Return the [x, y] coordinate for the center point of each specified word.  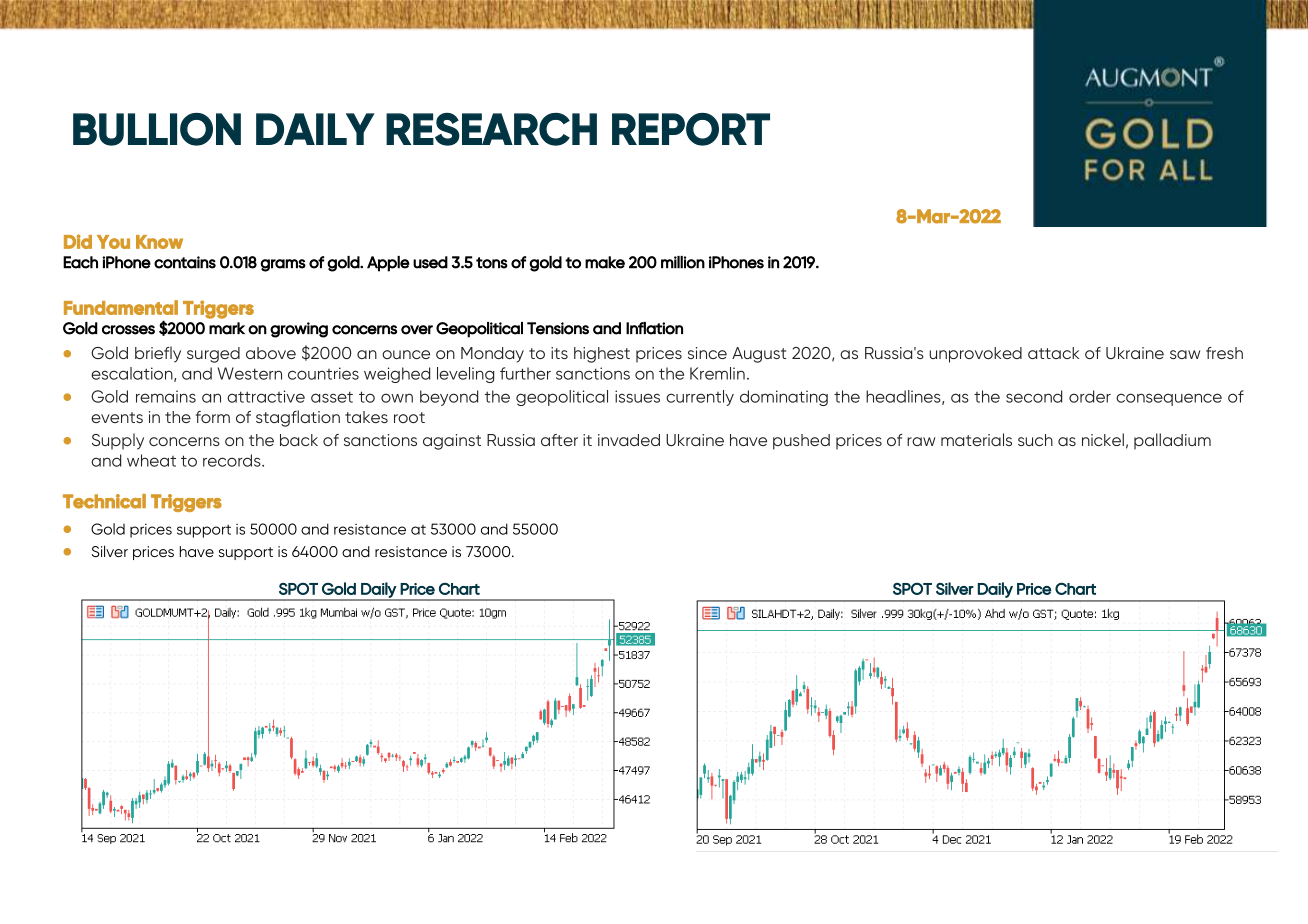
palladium [1172, 441]
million [683, 262]
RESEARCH [491, 129]
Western [250, 373]
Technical [104, 501]
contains [185, 262]
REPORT [691, 129]
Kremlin [717, 373]
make [605, 262]
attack [1053, 353]
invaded [629, 440]
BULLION [157, 129]
